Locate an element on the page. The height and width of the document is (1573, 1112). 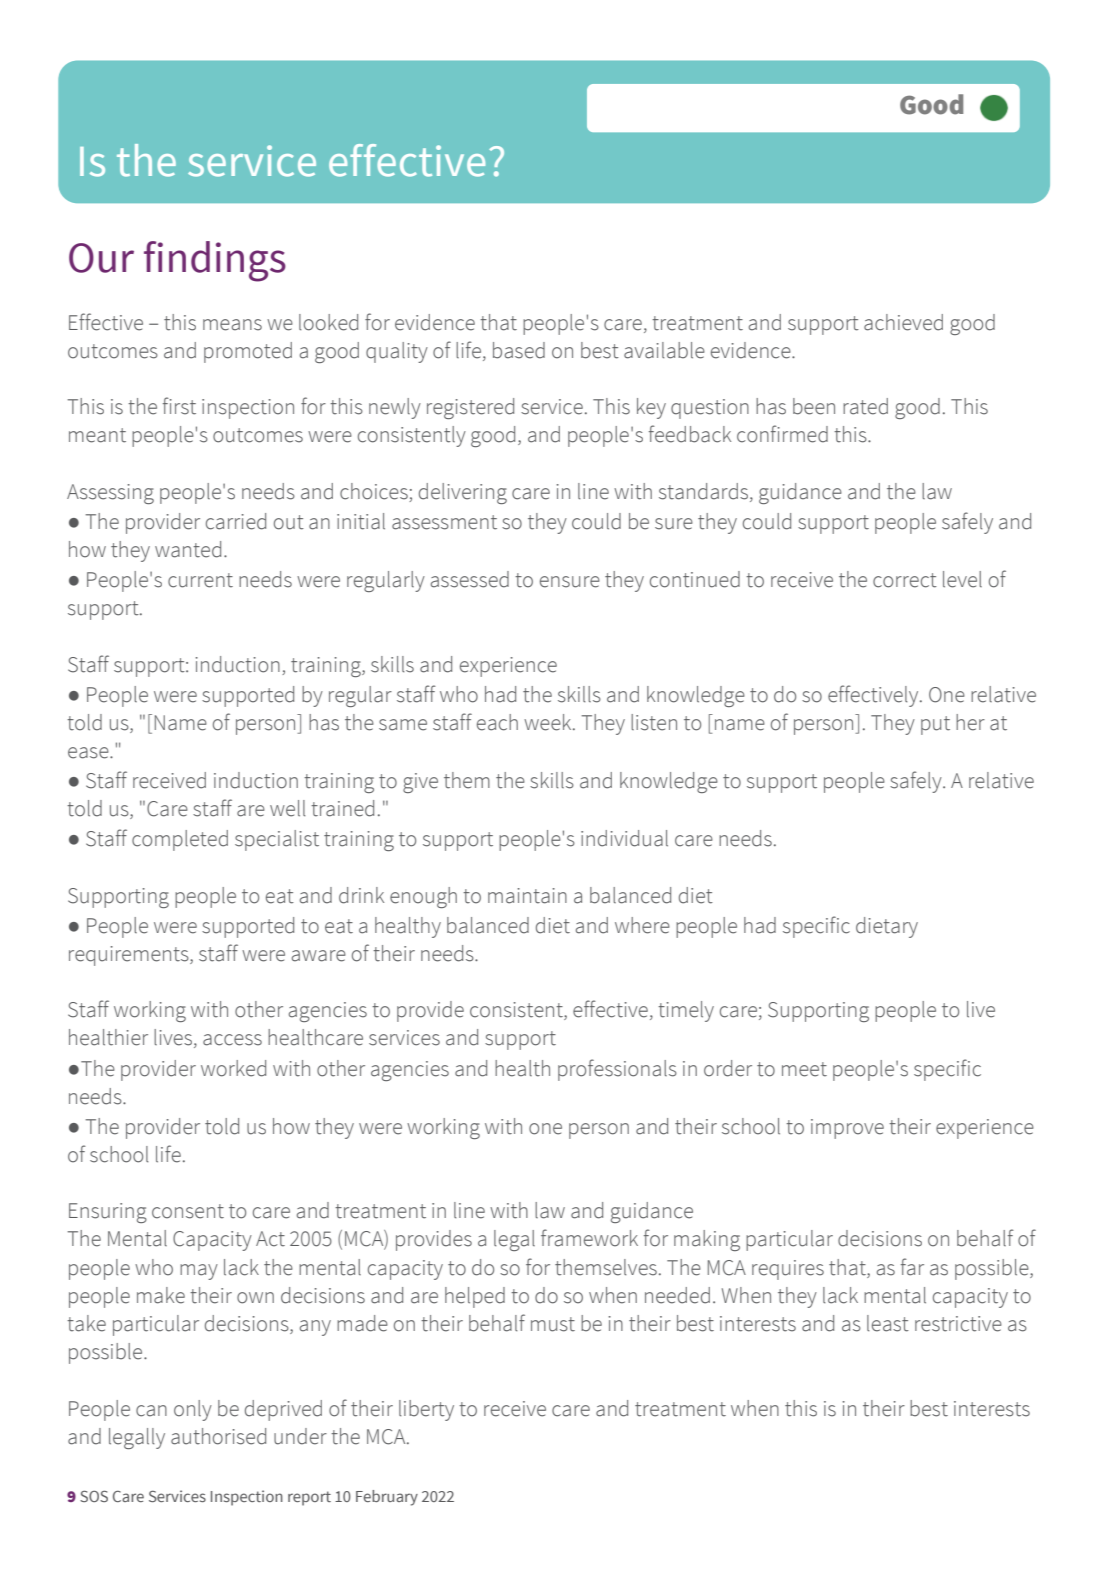
based is located at coordinates (519, 350).
